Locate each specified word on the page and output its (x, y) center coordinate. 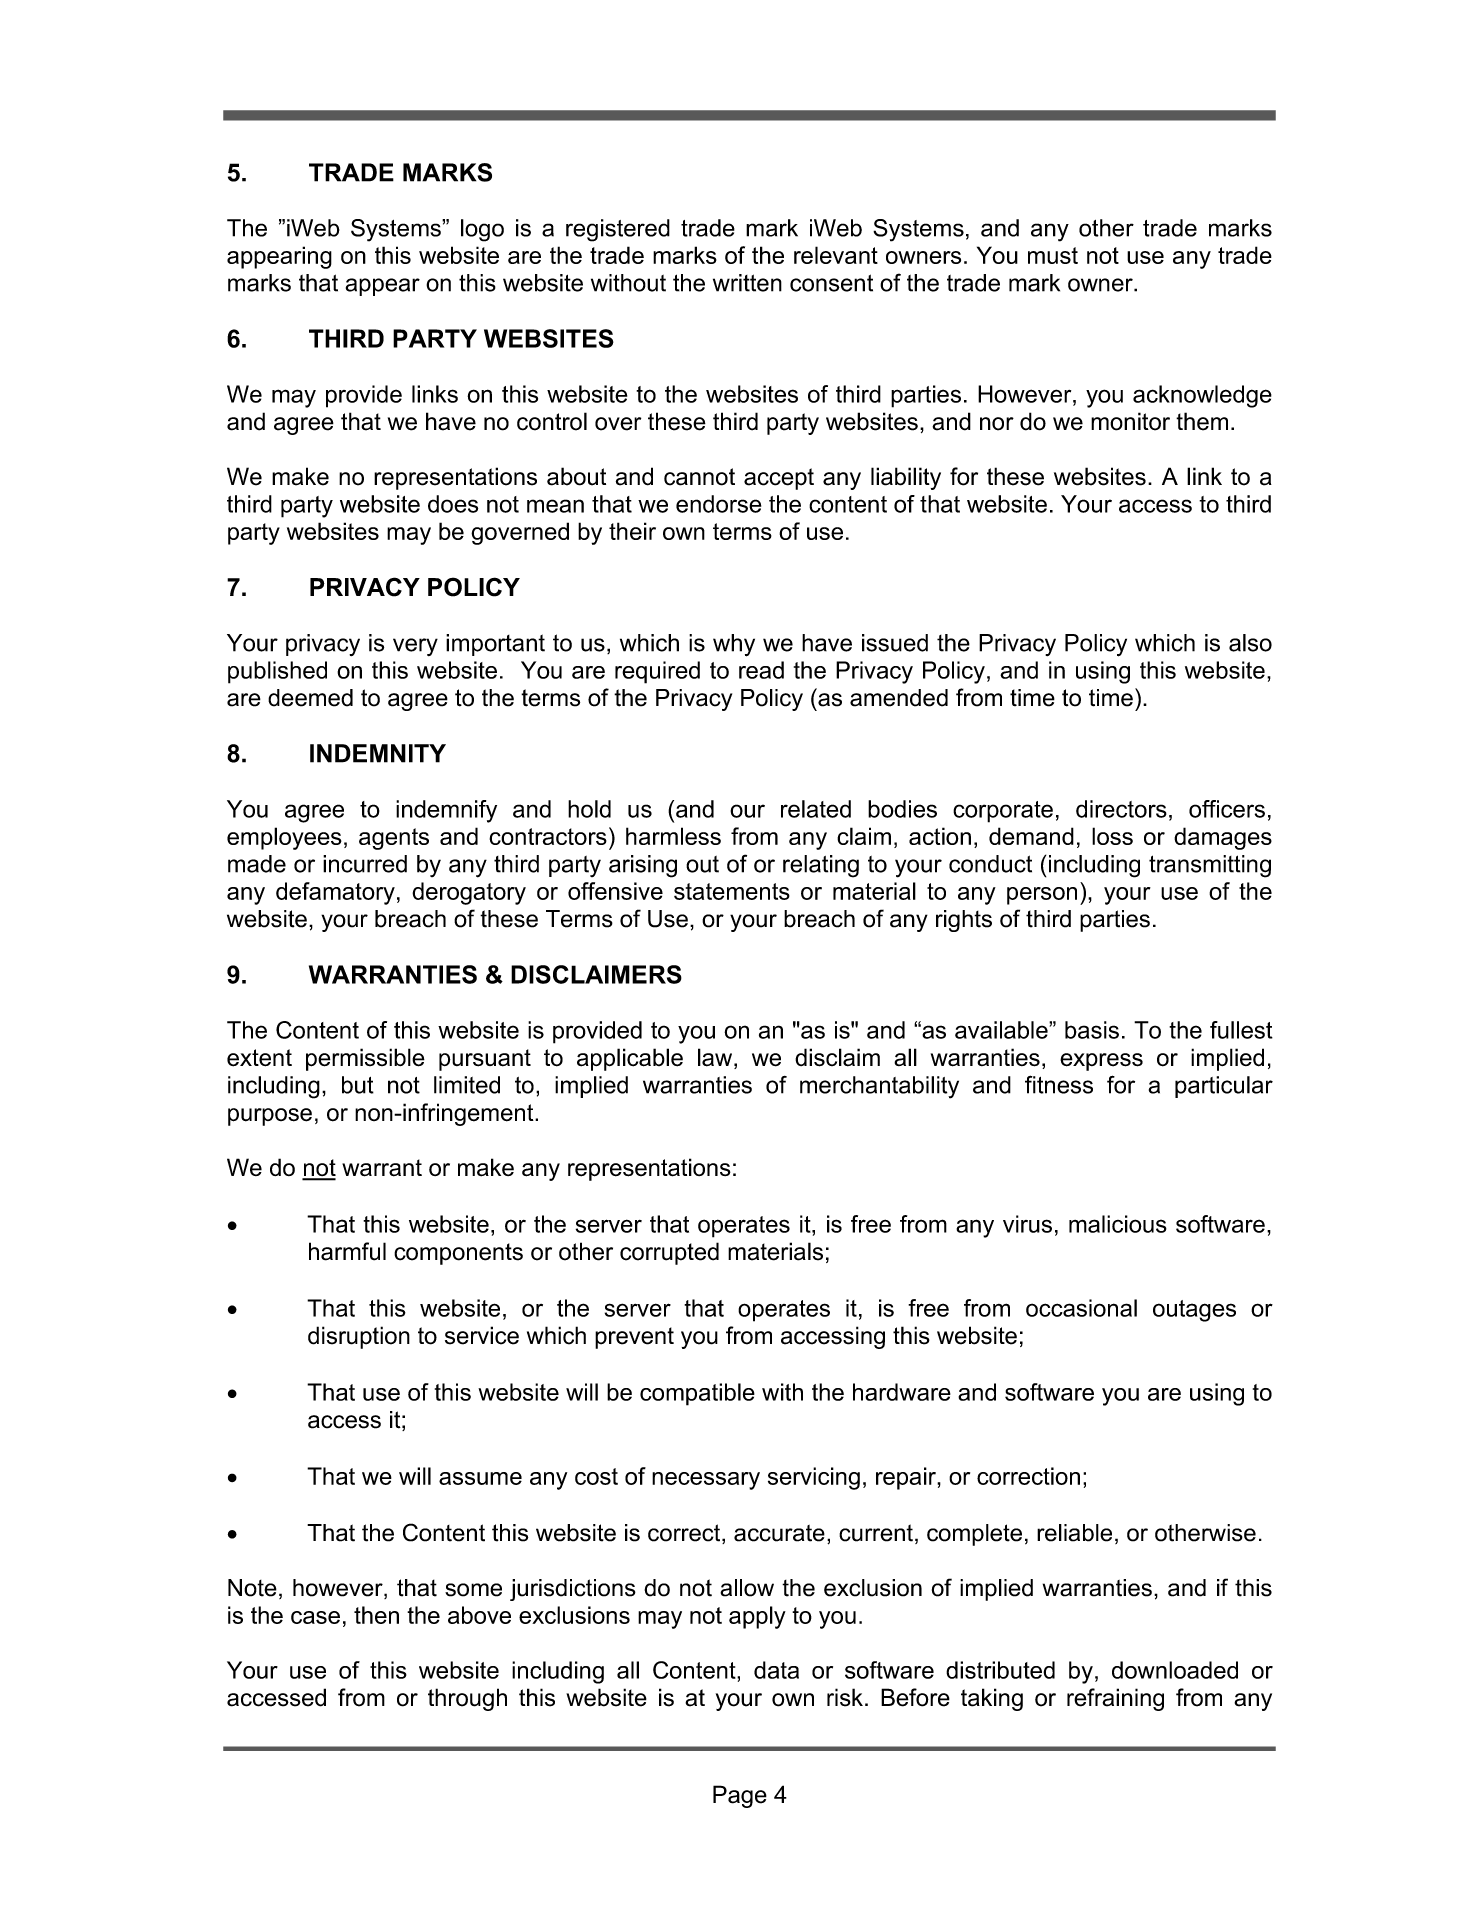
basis (1092, 1030)
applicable (630, 1059)
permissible (365, 1059)
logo (482, 230)
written (747, 283)
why (734, 645)
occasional (1081, 1308)
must (1053, 255)
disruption (359, 1337)
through (467, 1699)
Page (740, 1796)
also (1250, 643)
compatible (697, 1394)
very (415, 647)
